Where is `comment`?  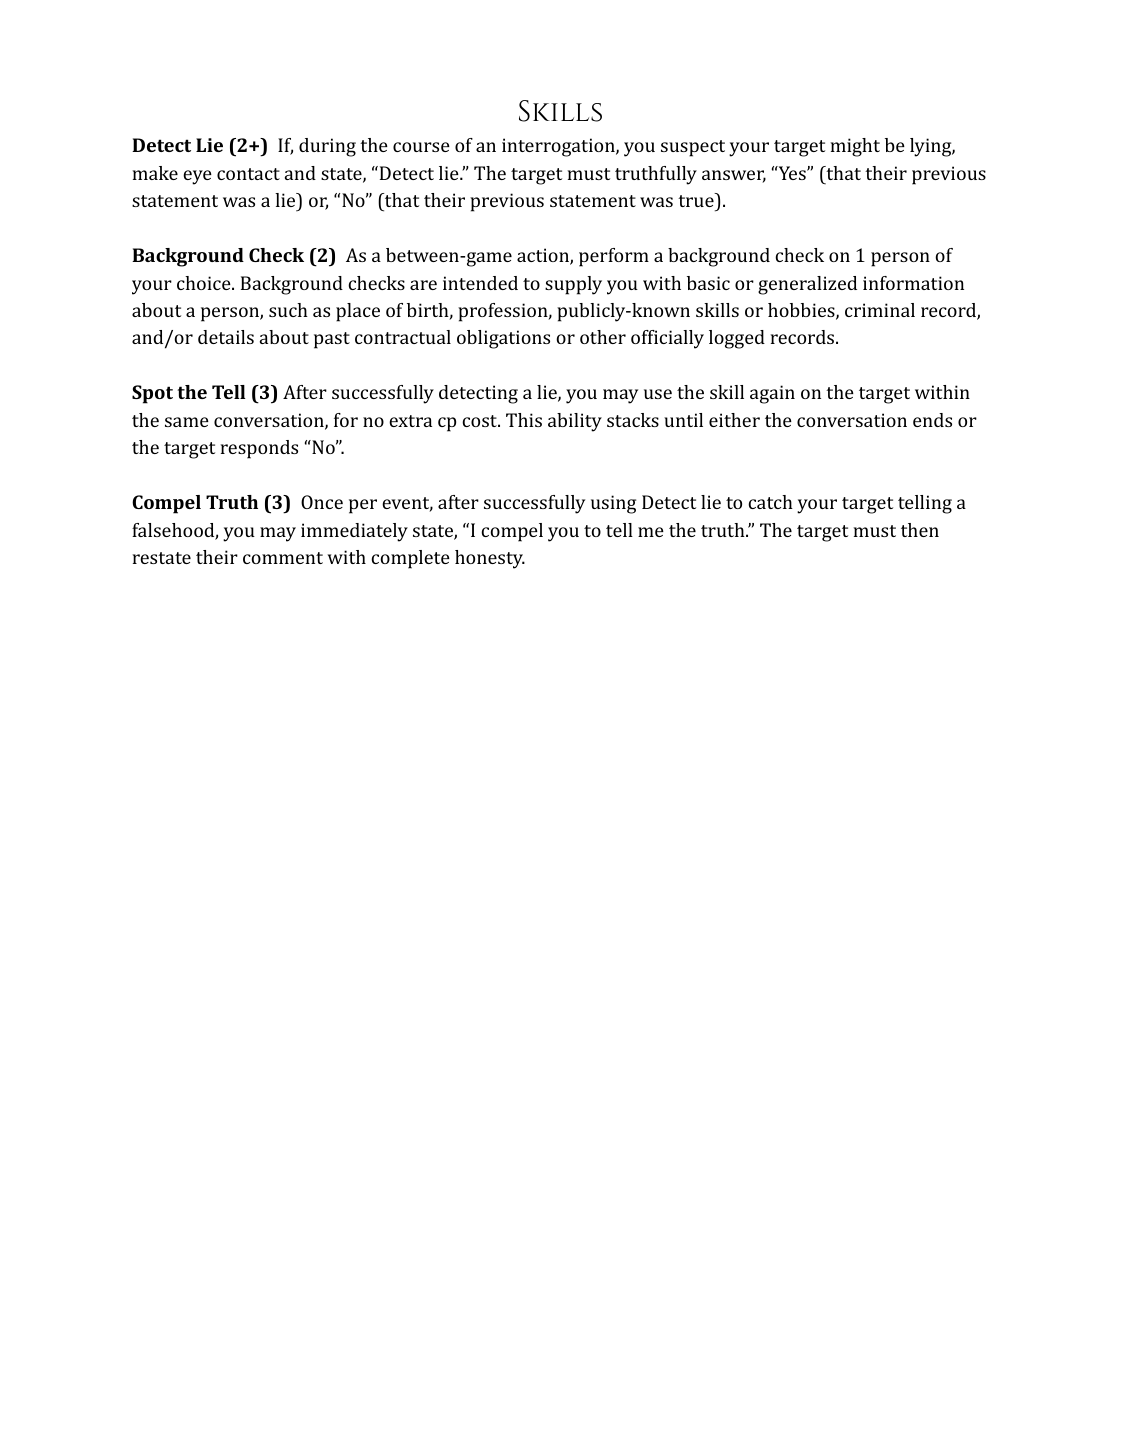 comment is located at coordinates (283, 558).
